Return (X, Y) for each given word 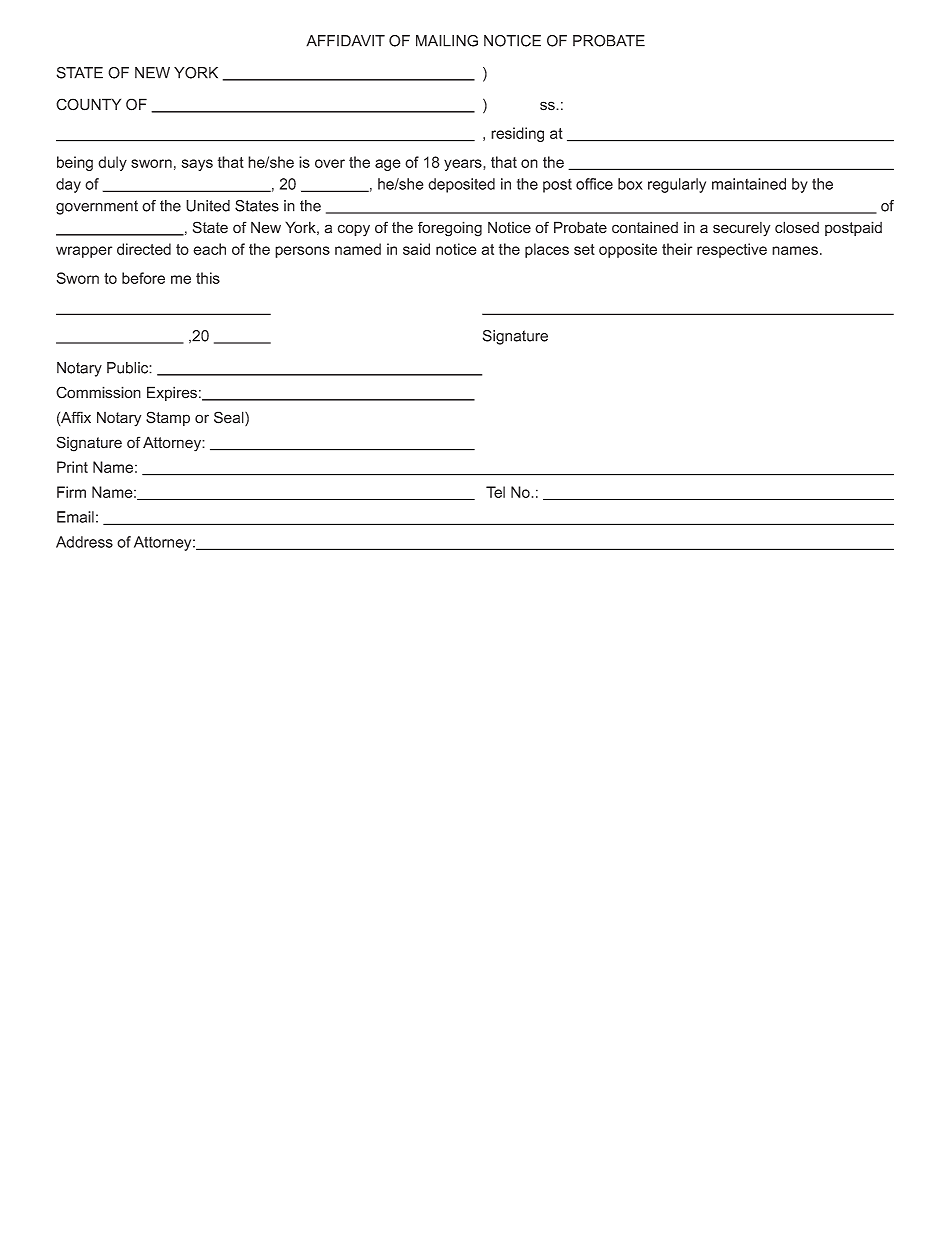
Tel (495, 492)
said (416, 249)
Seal (230, 418)
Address (84, 542)
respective (732, 250)
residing (517, 134)
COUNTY (88, 104)
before (143, 278)
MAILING (447, 41)
